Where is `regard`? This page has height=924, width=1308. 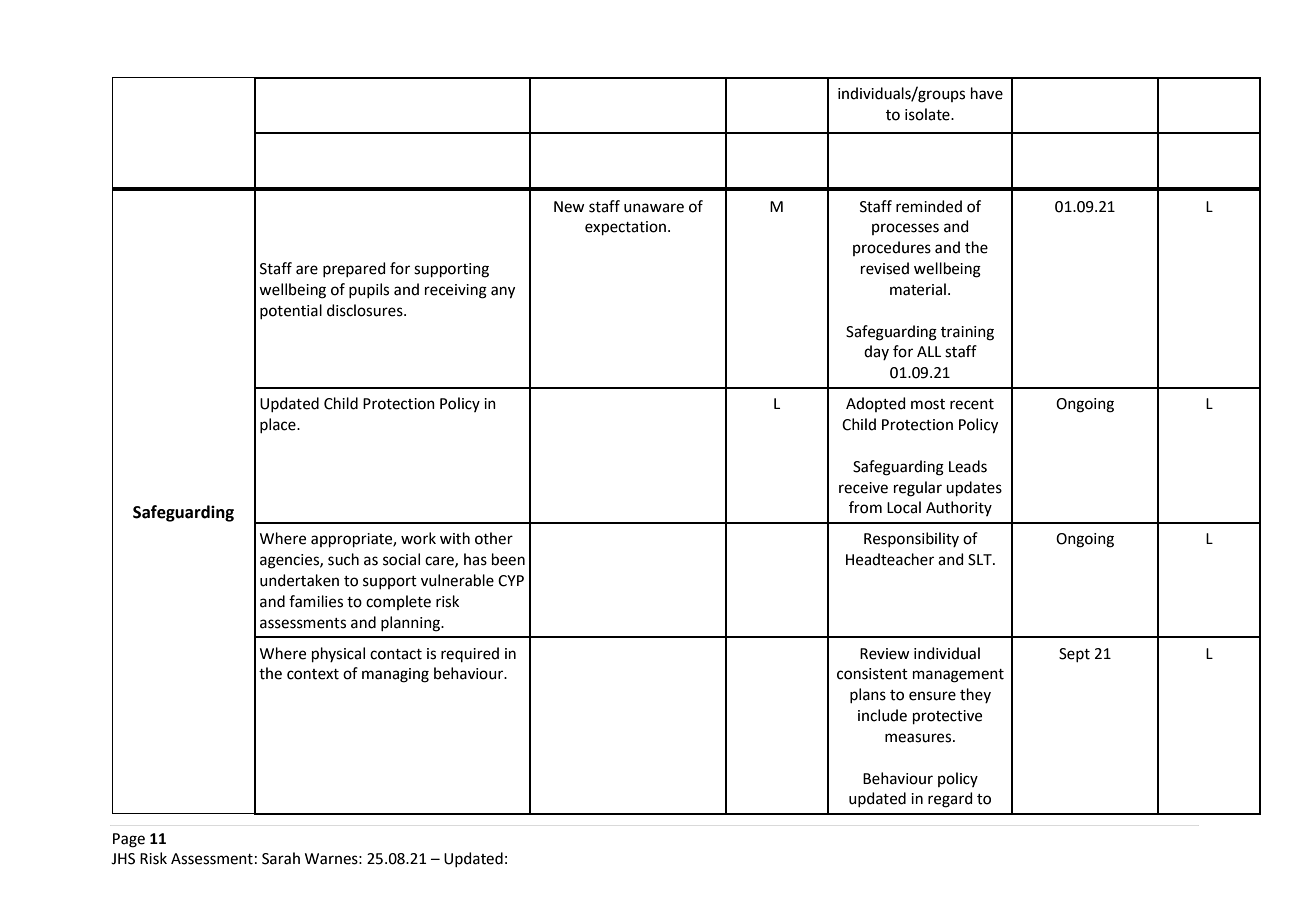 regard is located at coordinates (950, 800).
